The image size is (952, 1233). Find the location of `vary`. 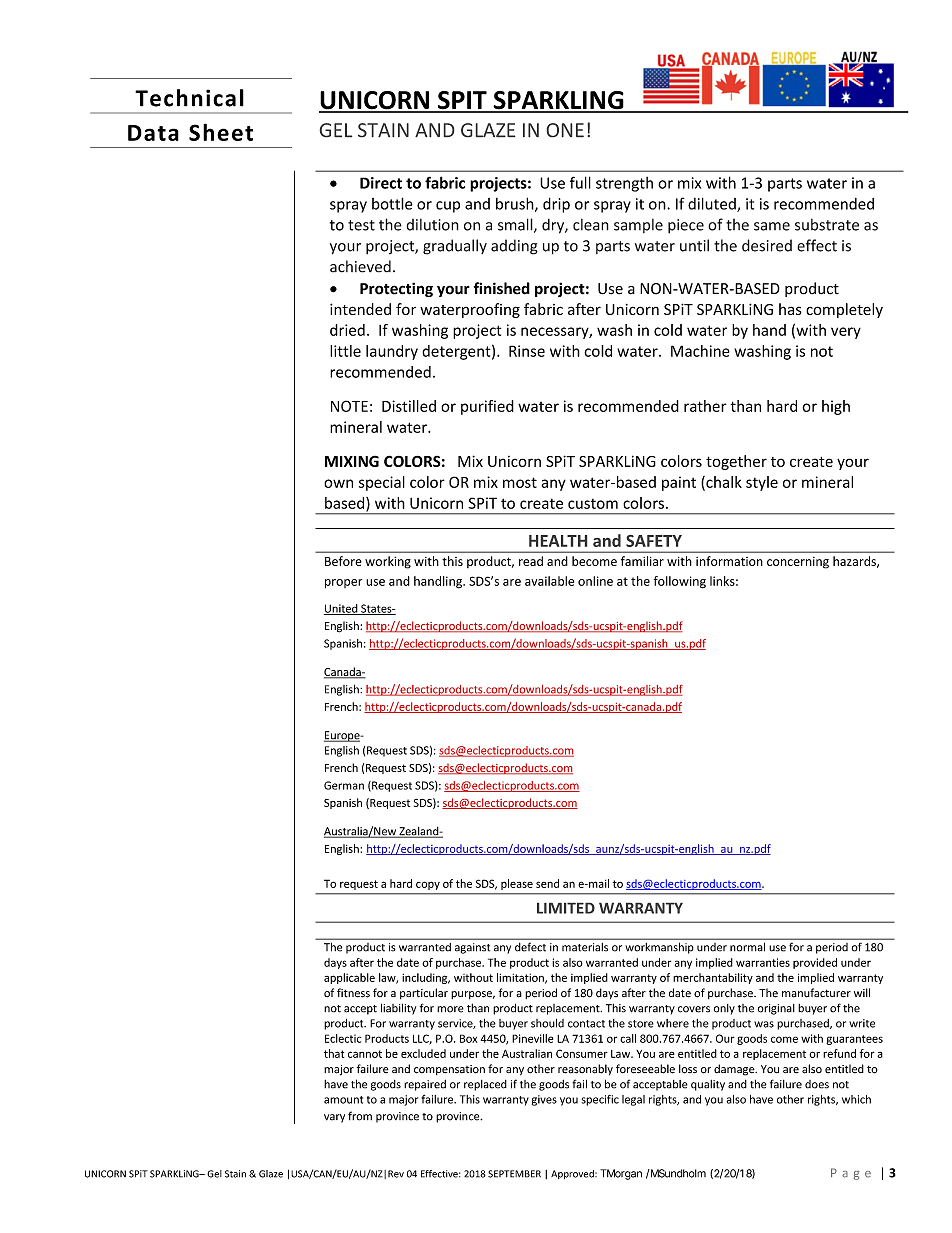

vary is located at coordinates (334, 1118).
